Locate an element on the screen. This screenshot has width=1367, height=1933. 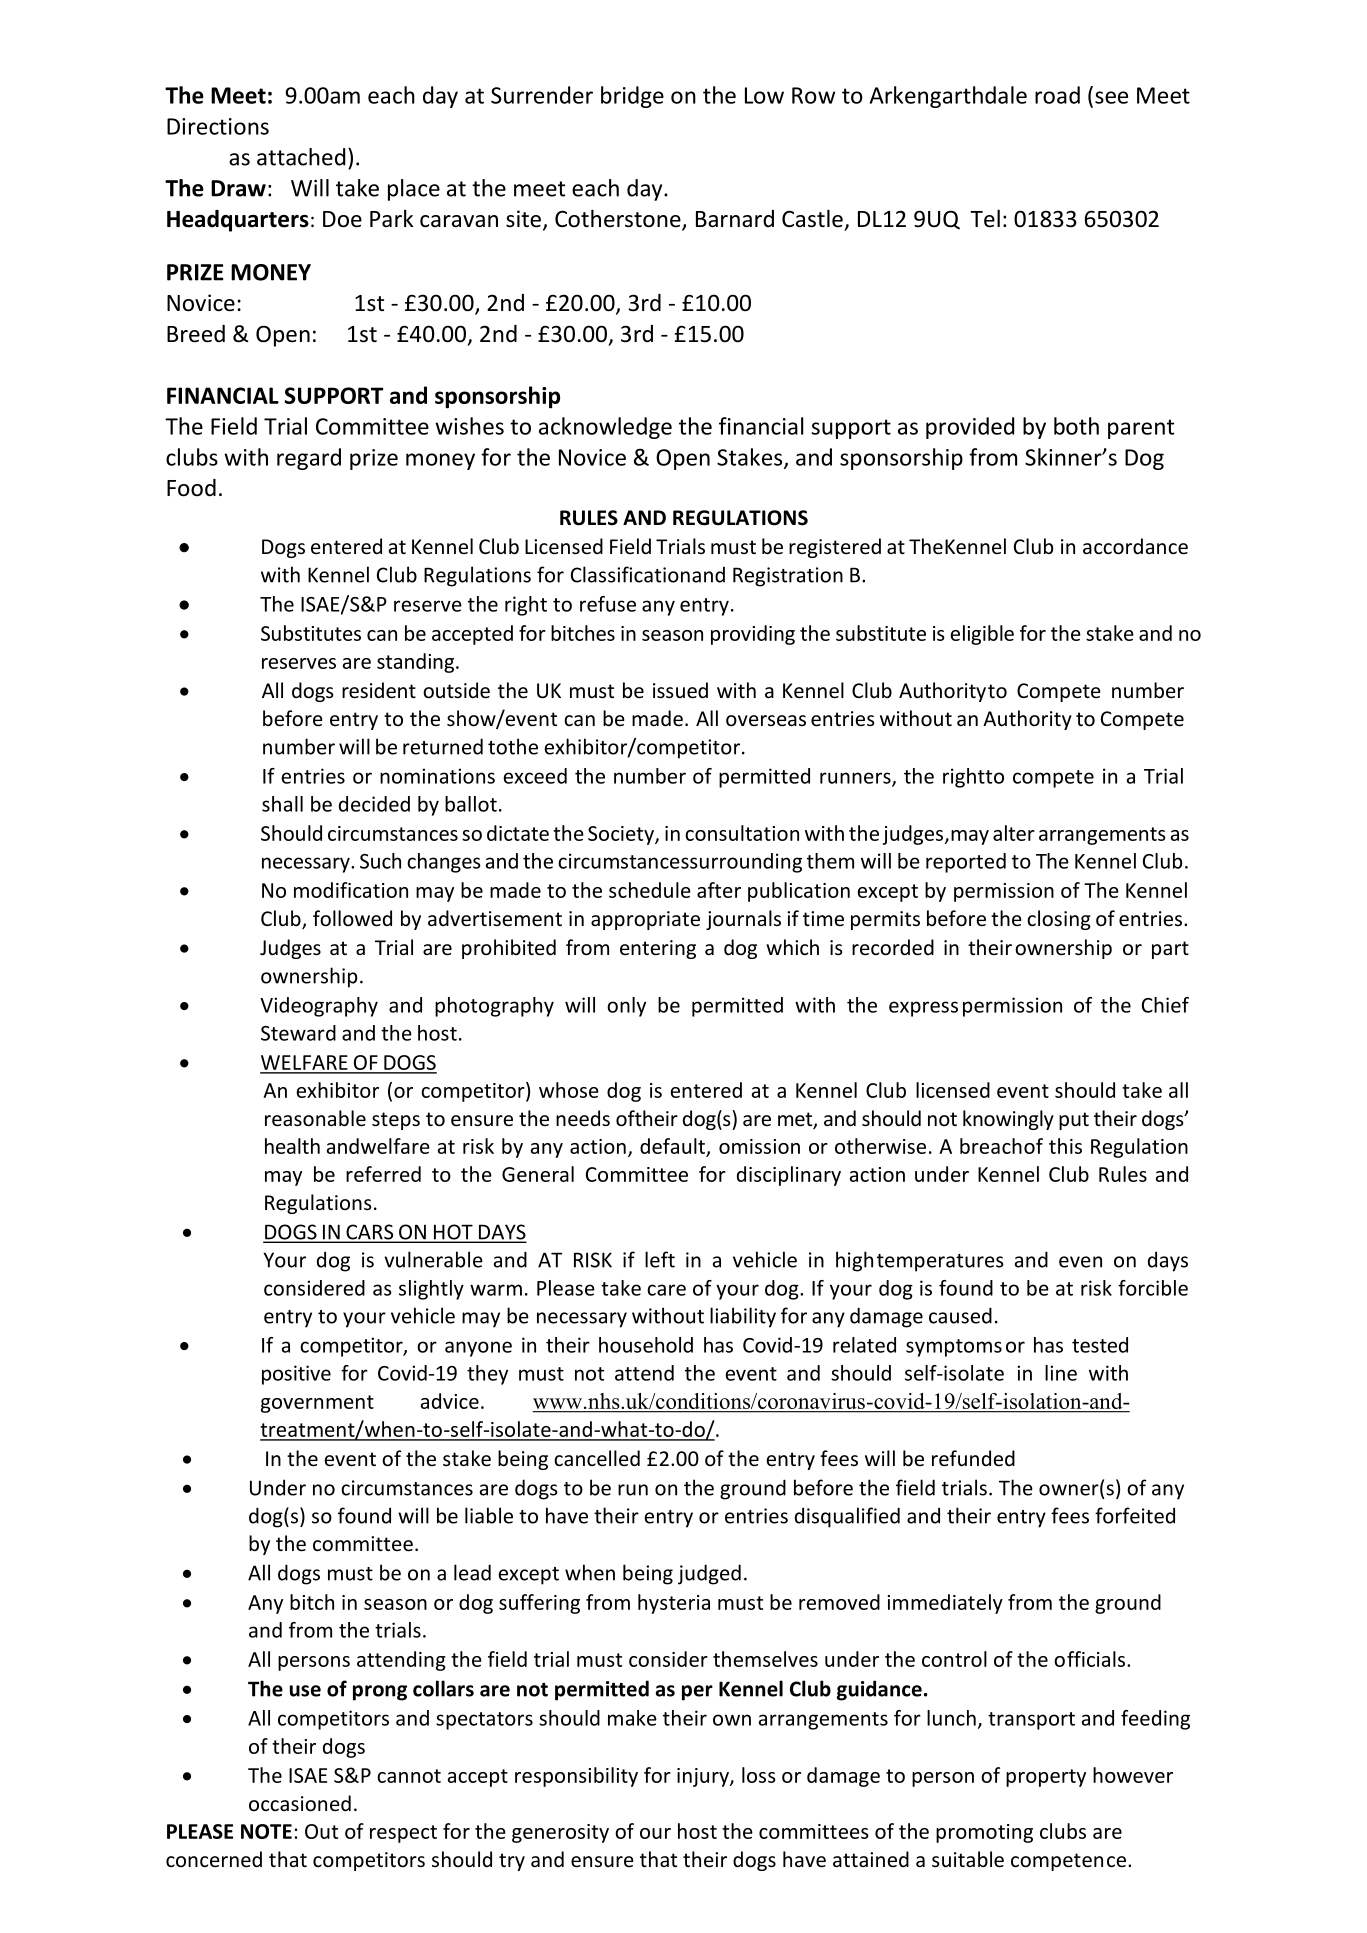
road is located at coordinates (1057, 95).
